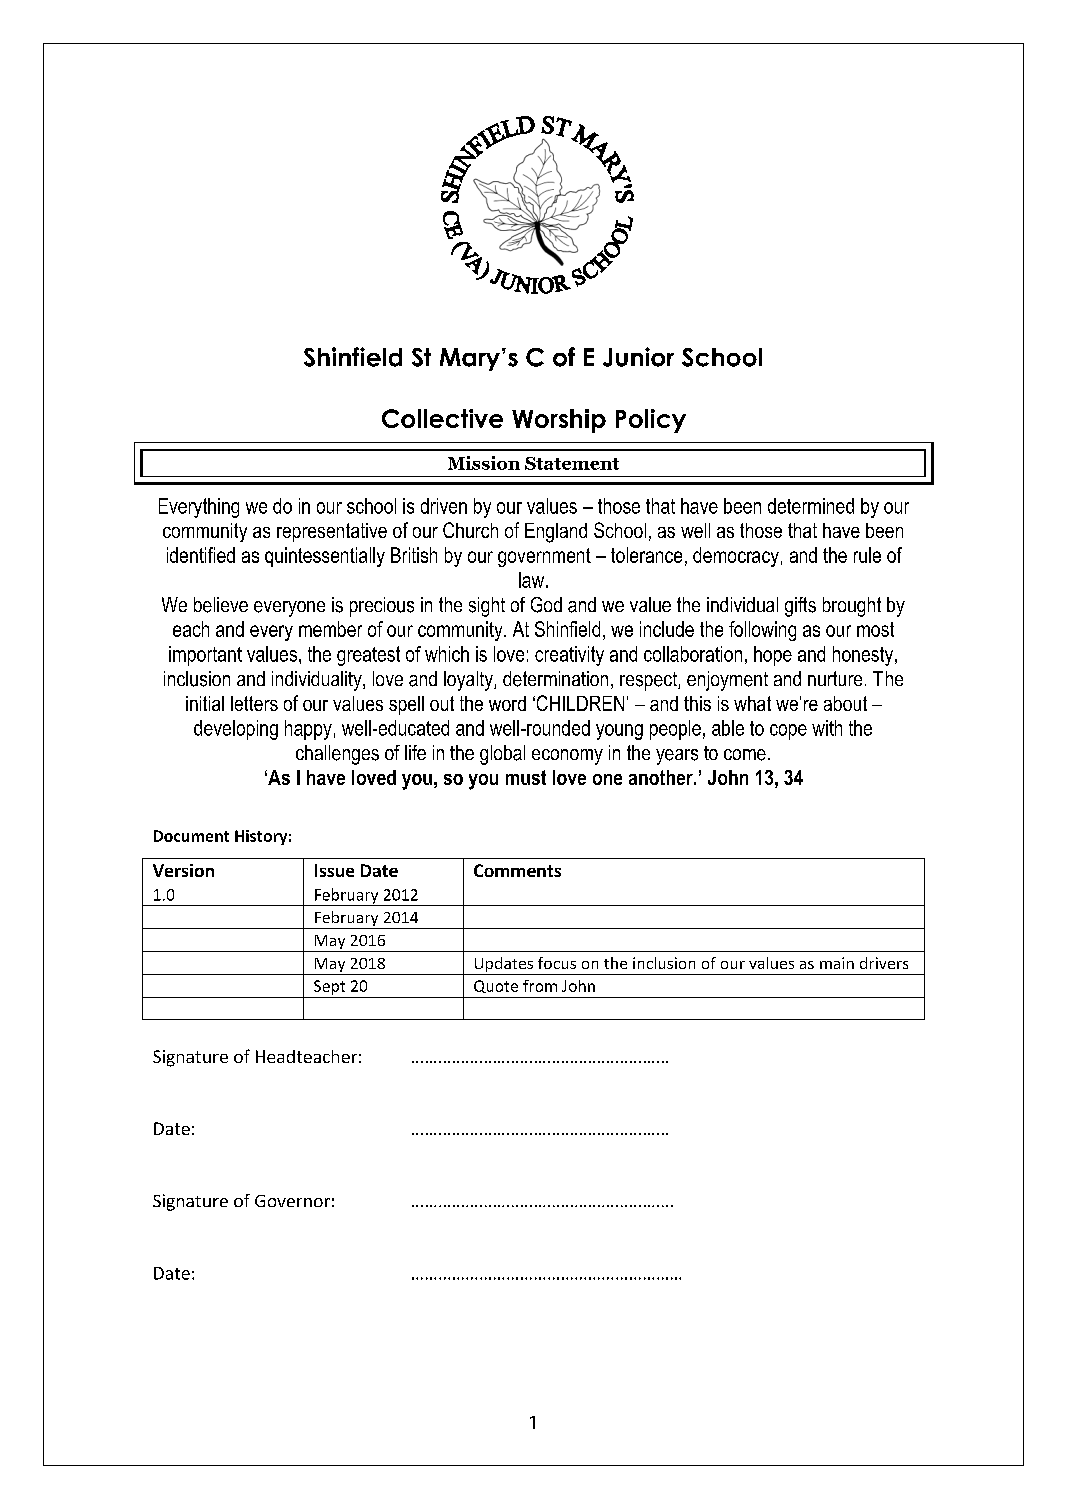 This image has width=1067, height=1509. What do you see at coordinates (496, 986) in the image?
I see `Quote` at bounding box center [496, 986].
